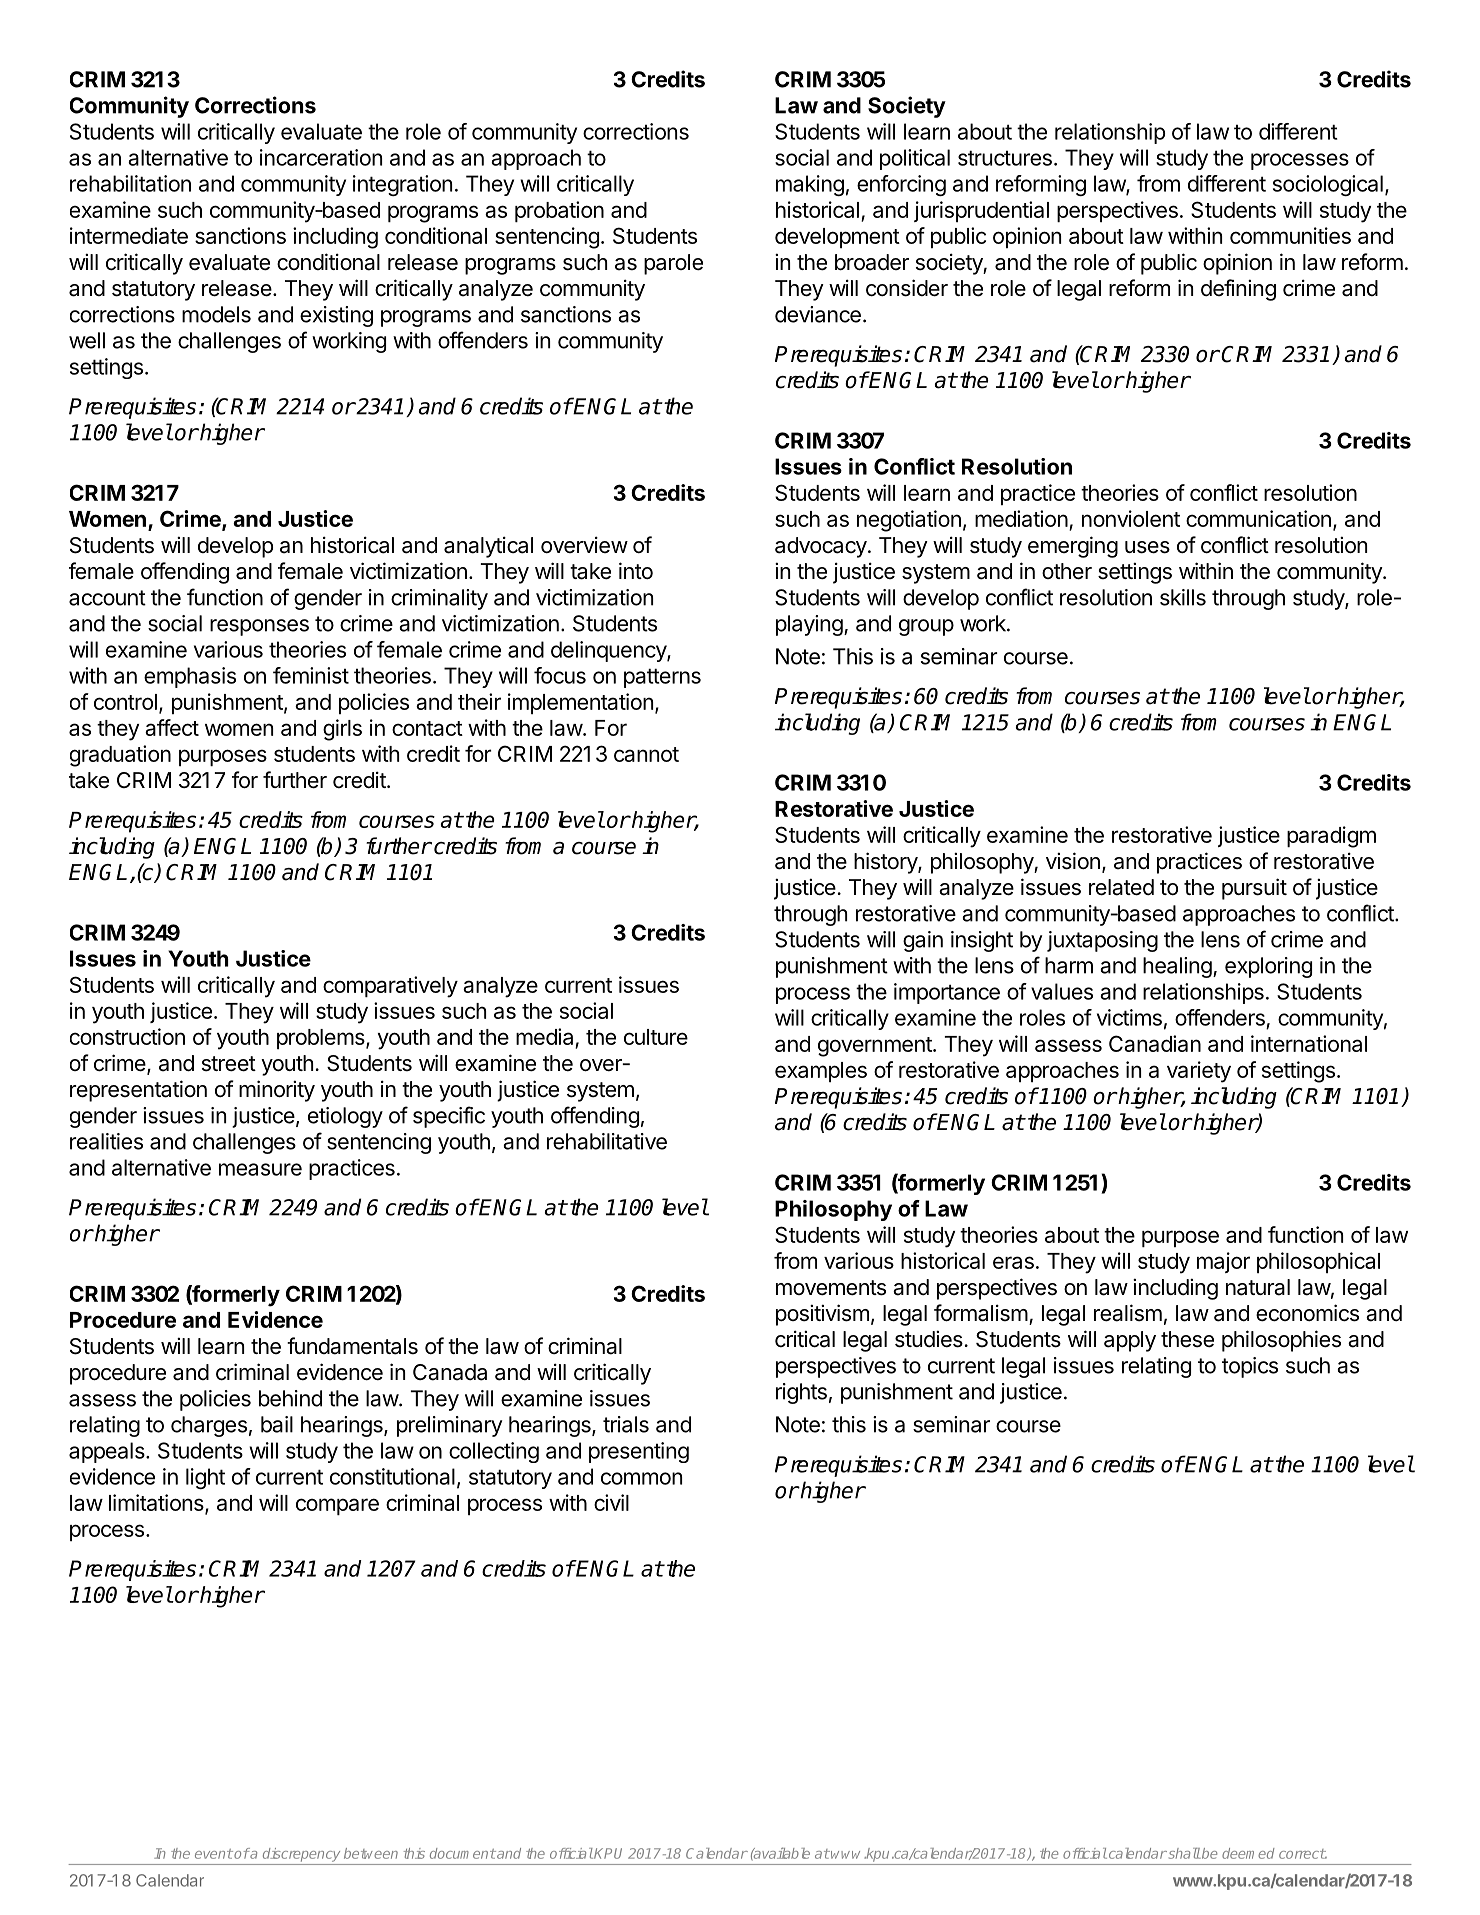  What do you see at coordinates (130, 183) in the screenshot?
I see `rehabilitation` at bounding box center [130, 183].
